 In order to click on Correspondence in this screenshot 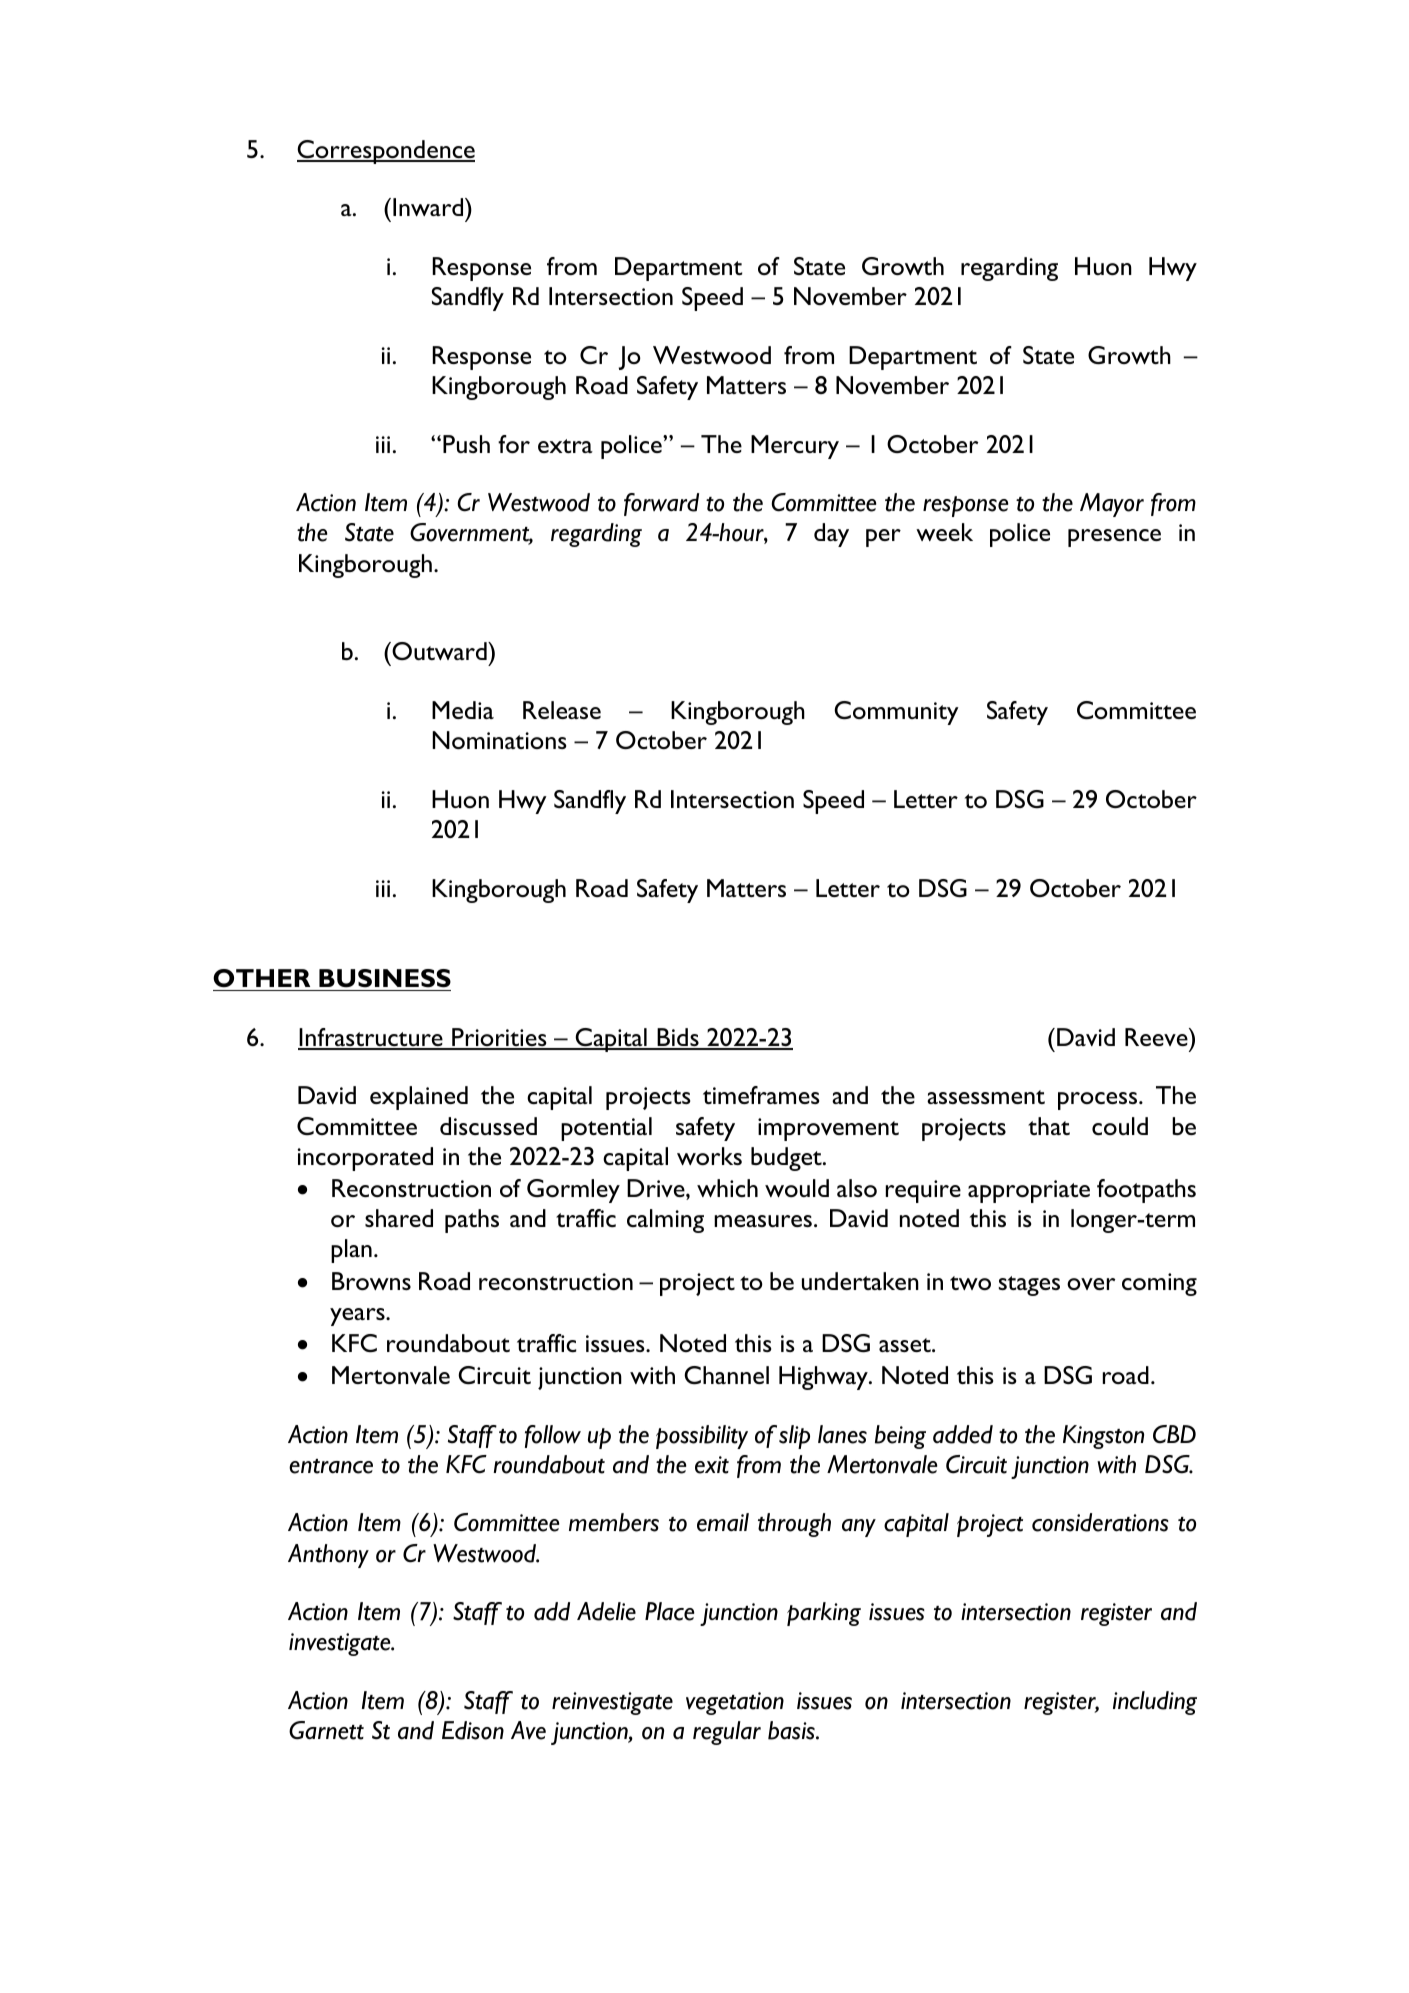, I will do `click(386, 152)`.
